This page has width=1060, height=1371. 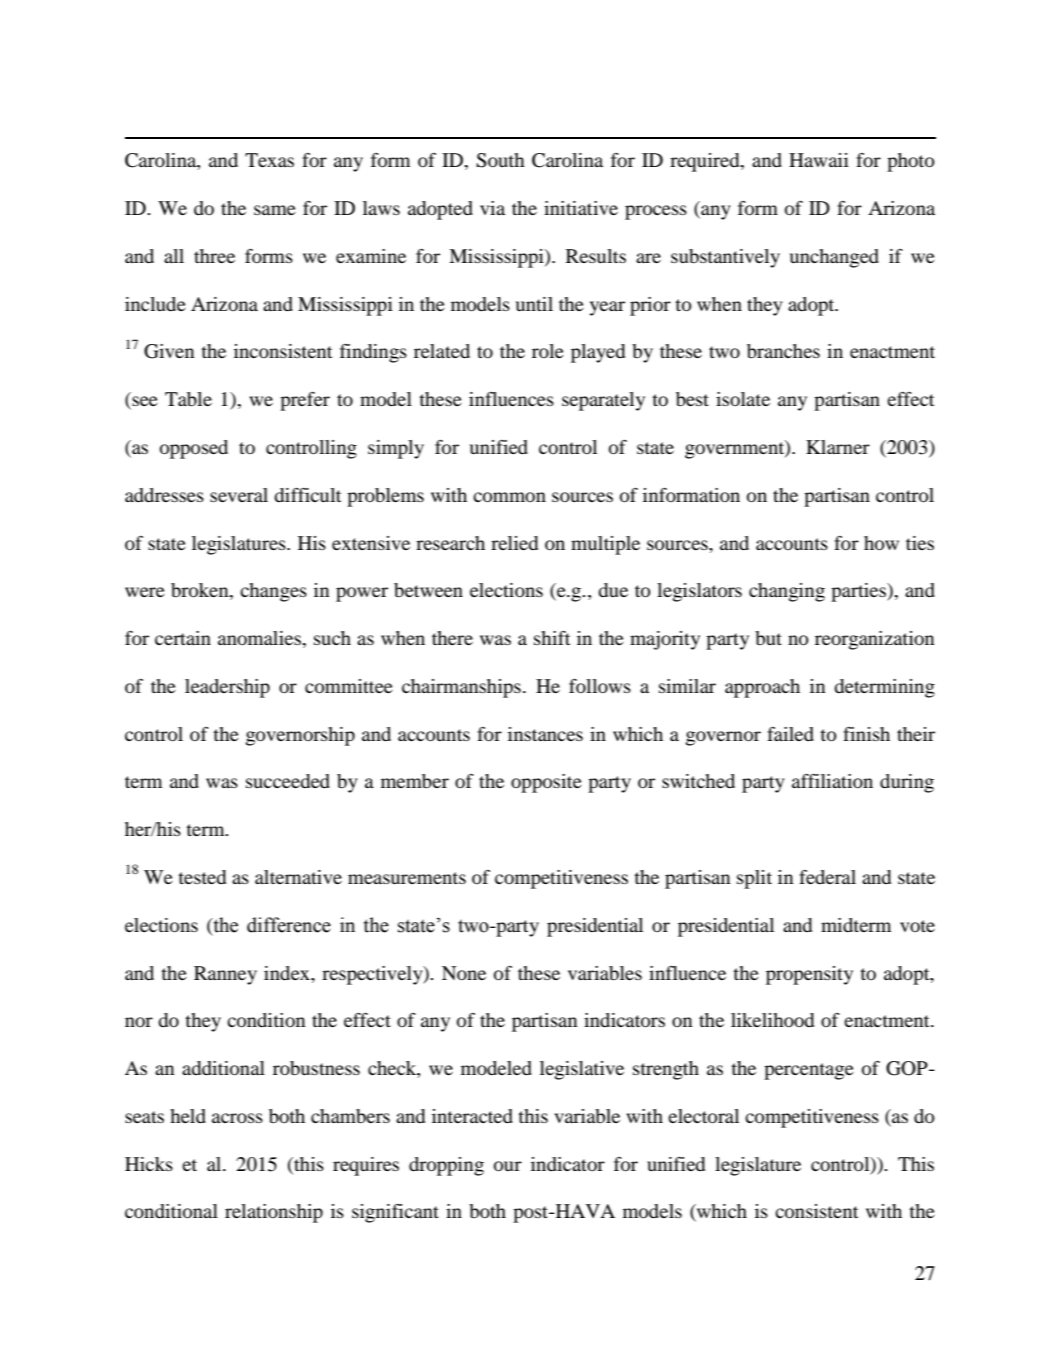 What do you see at coordinates (819, 160) in the page?
I see `Hawaii` at bounding box center [819, 160].
